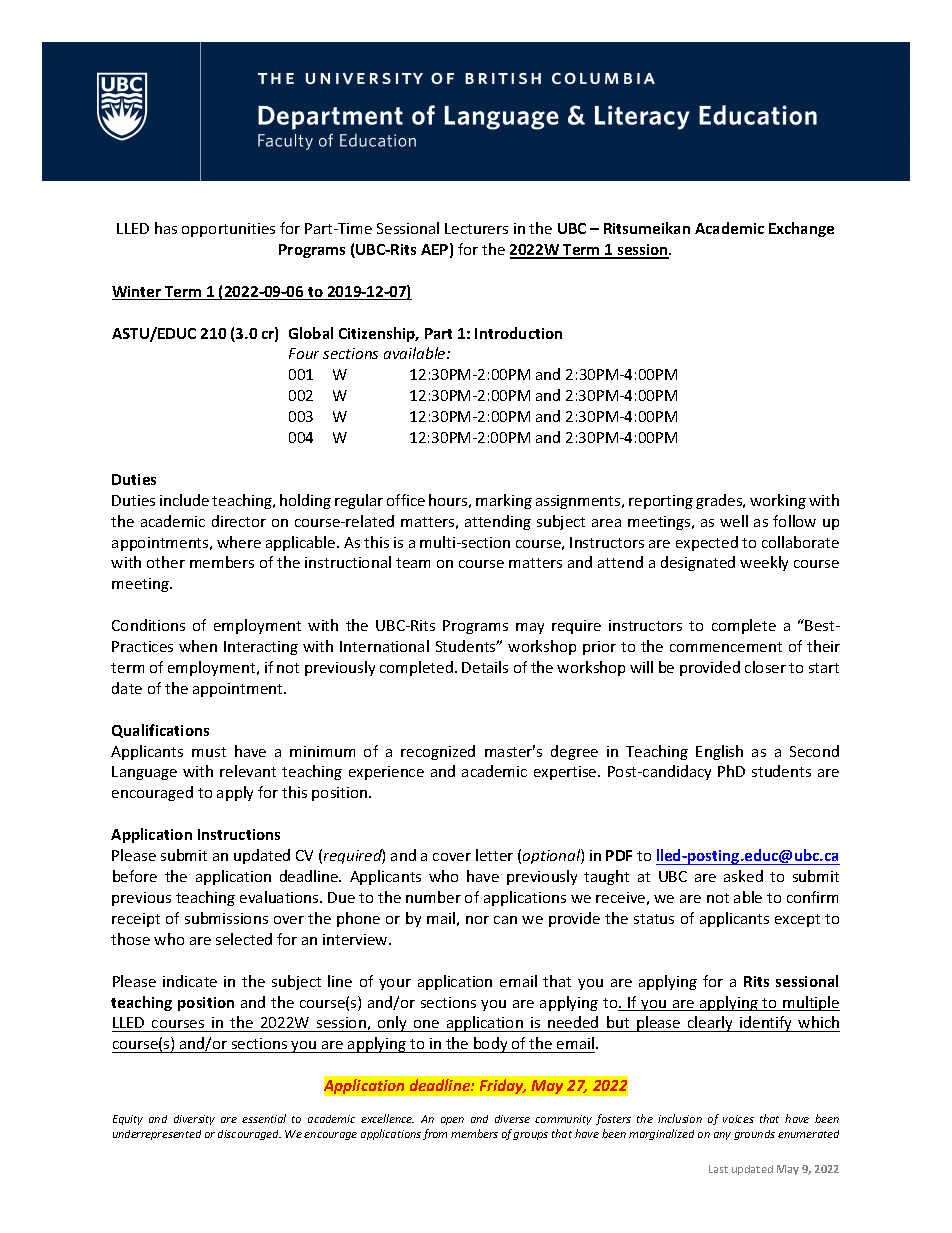 The height and width of the page is (1233, 952). Describe the element at coordinates (801, 229) in the page. I see `Exchange` at that location.
